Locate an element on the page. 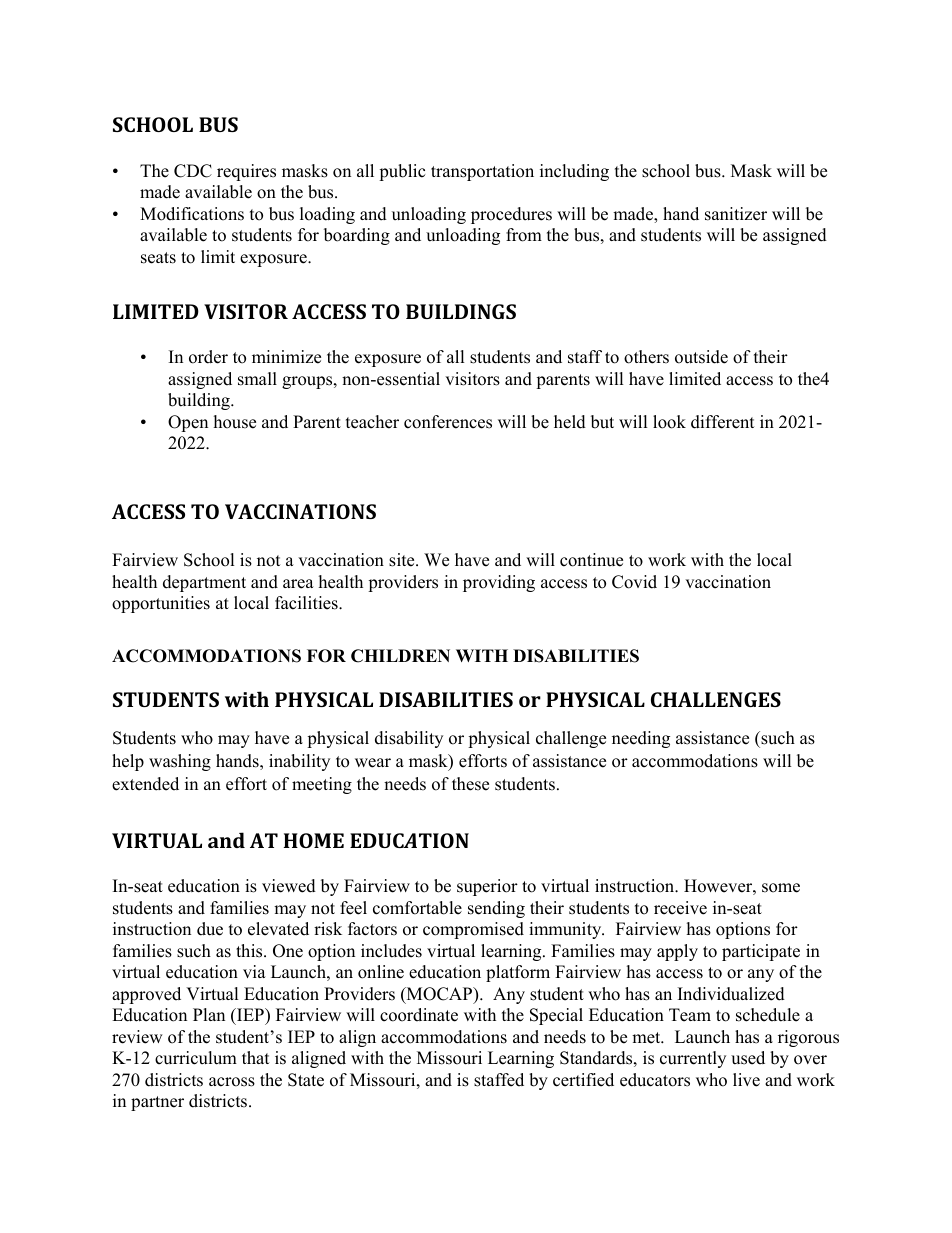  sanitizer is located at coordinates (736, 214).
